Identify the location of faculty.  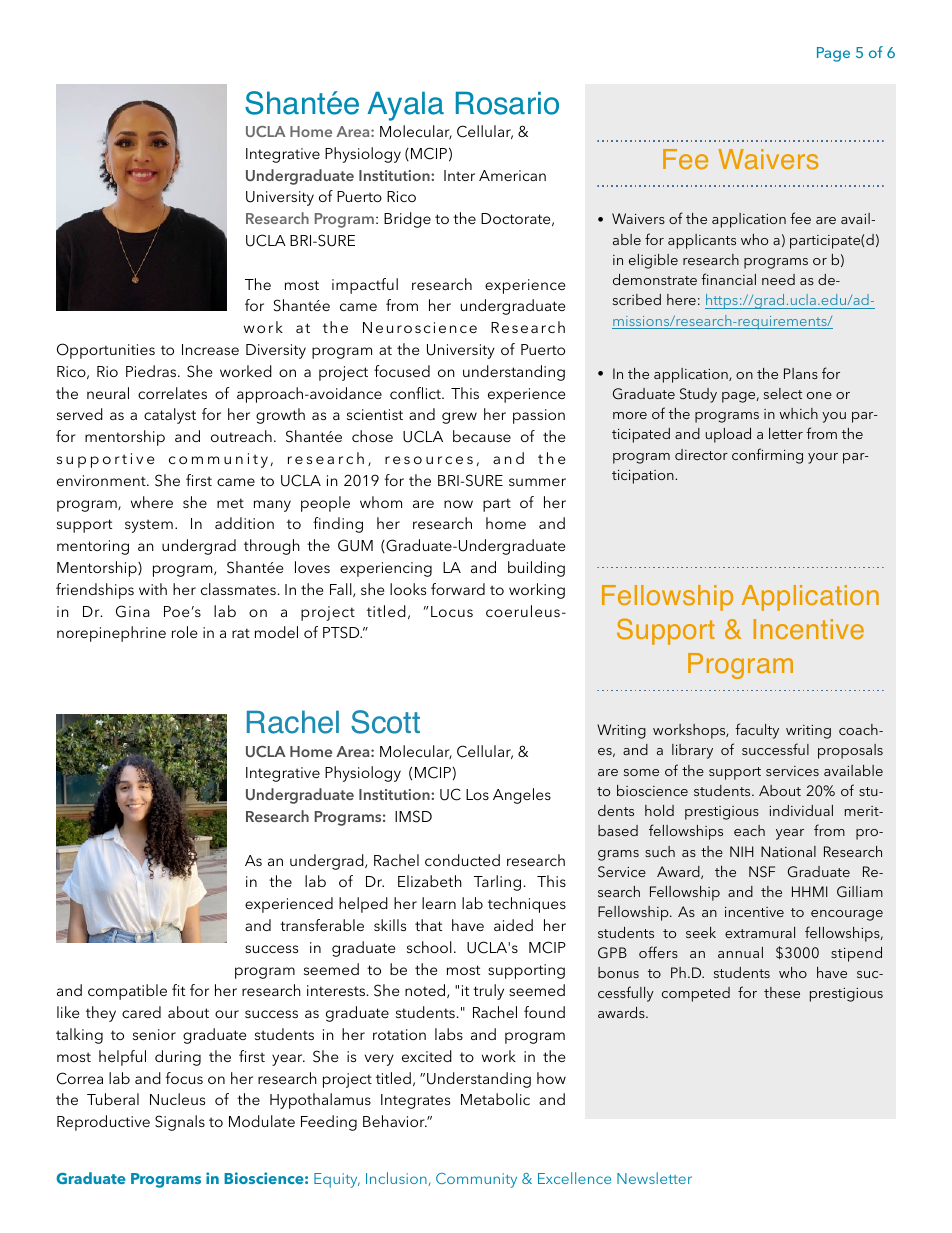
(757, 731).
